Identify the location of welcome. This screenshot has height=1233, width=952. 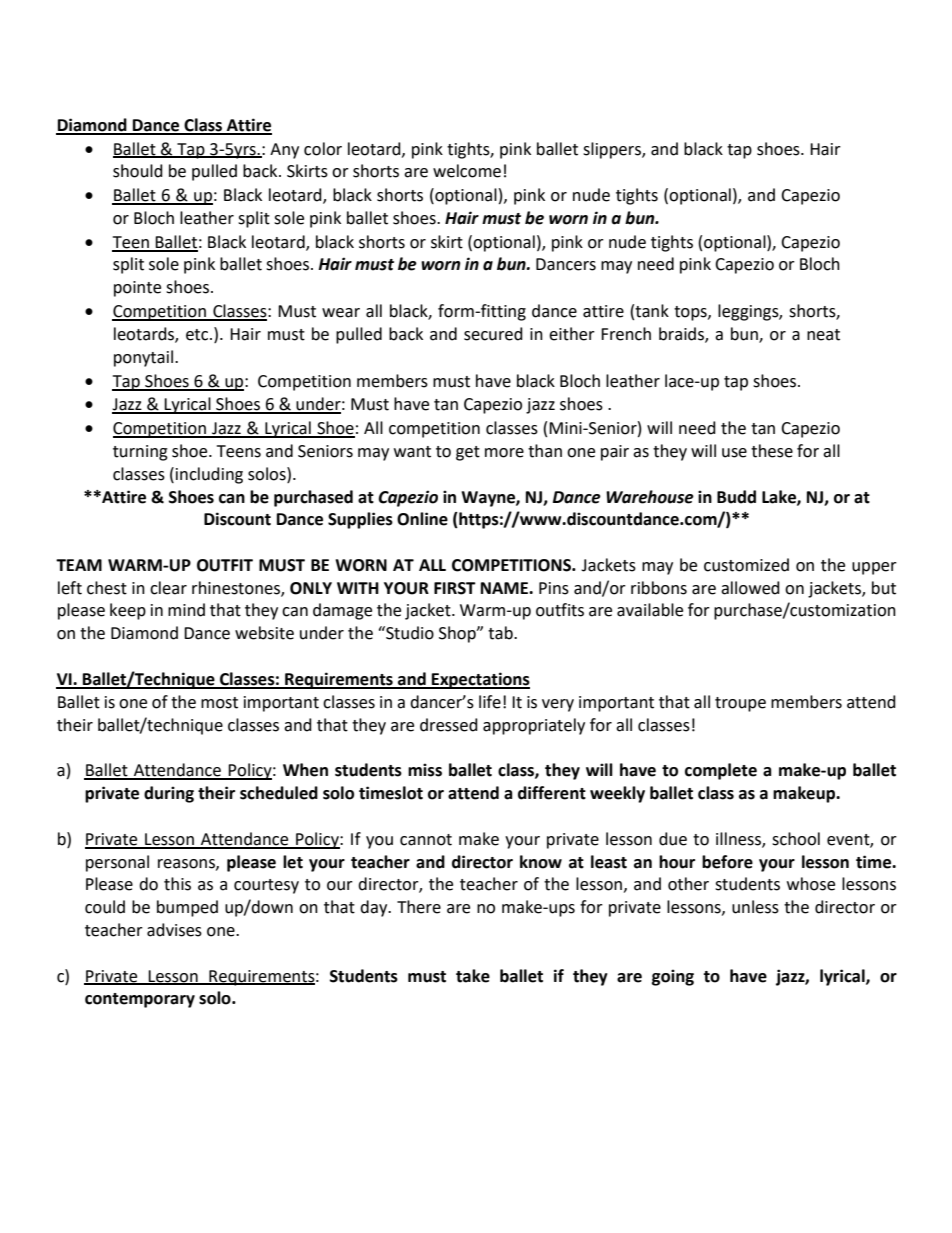
(467, 171).
